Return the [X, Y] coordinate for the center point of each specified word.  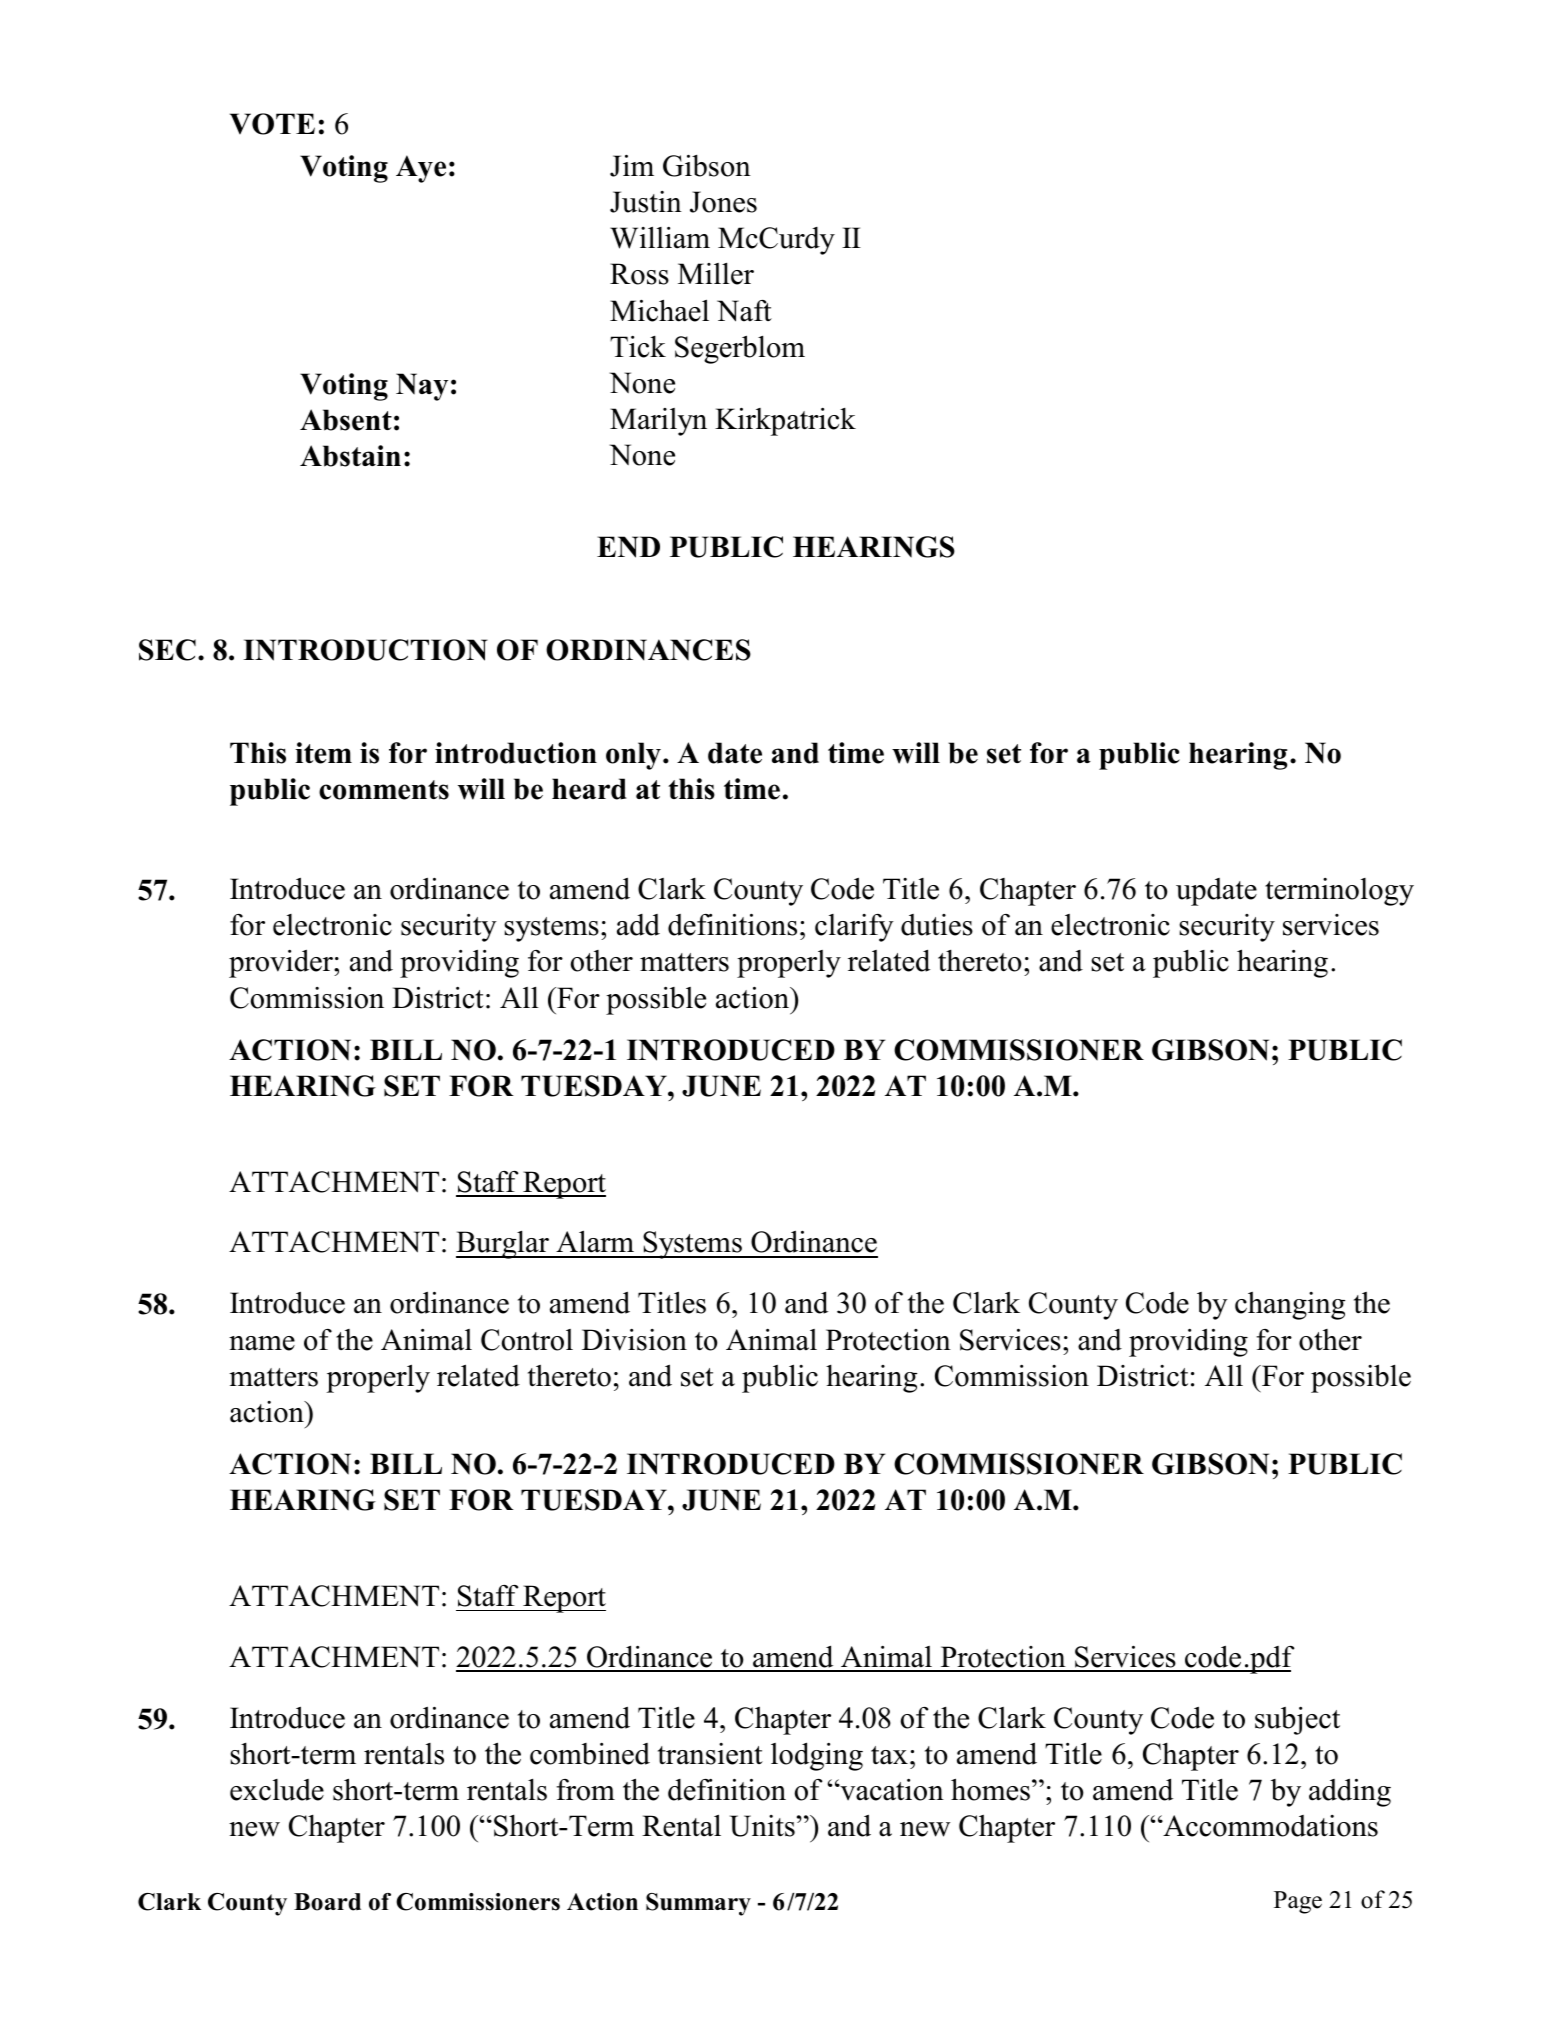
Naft [744, 311]
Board [327, 1902]
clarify [854, 928]
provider [282, 963]
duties [937, 925]
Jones [723, 202]
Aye [421, 169]
